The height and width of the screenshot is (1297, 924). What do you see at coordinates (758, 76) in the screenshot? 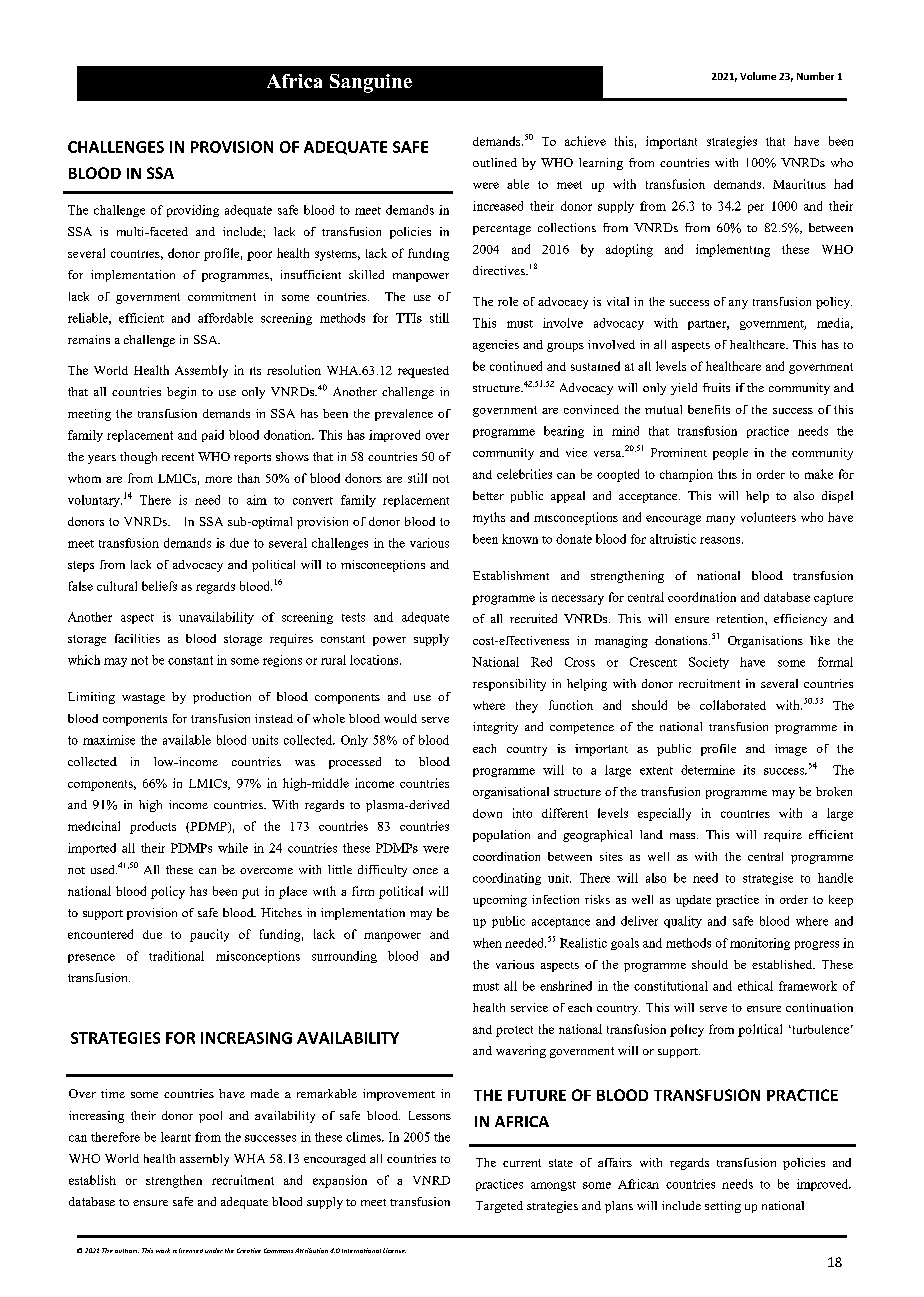
I see `Volume` at bounding box center [758, 76].
